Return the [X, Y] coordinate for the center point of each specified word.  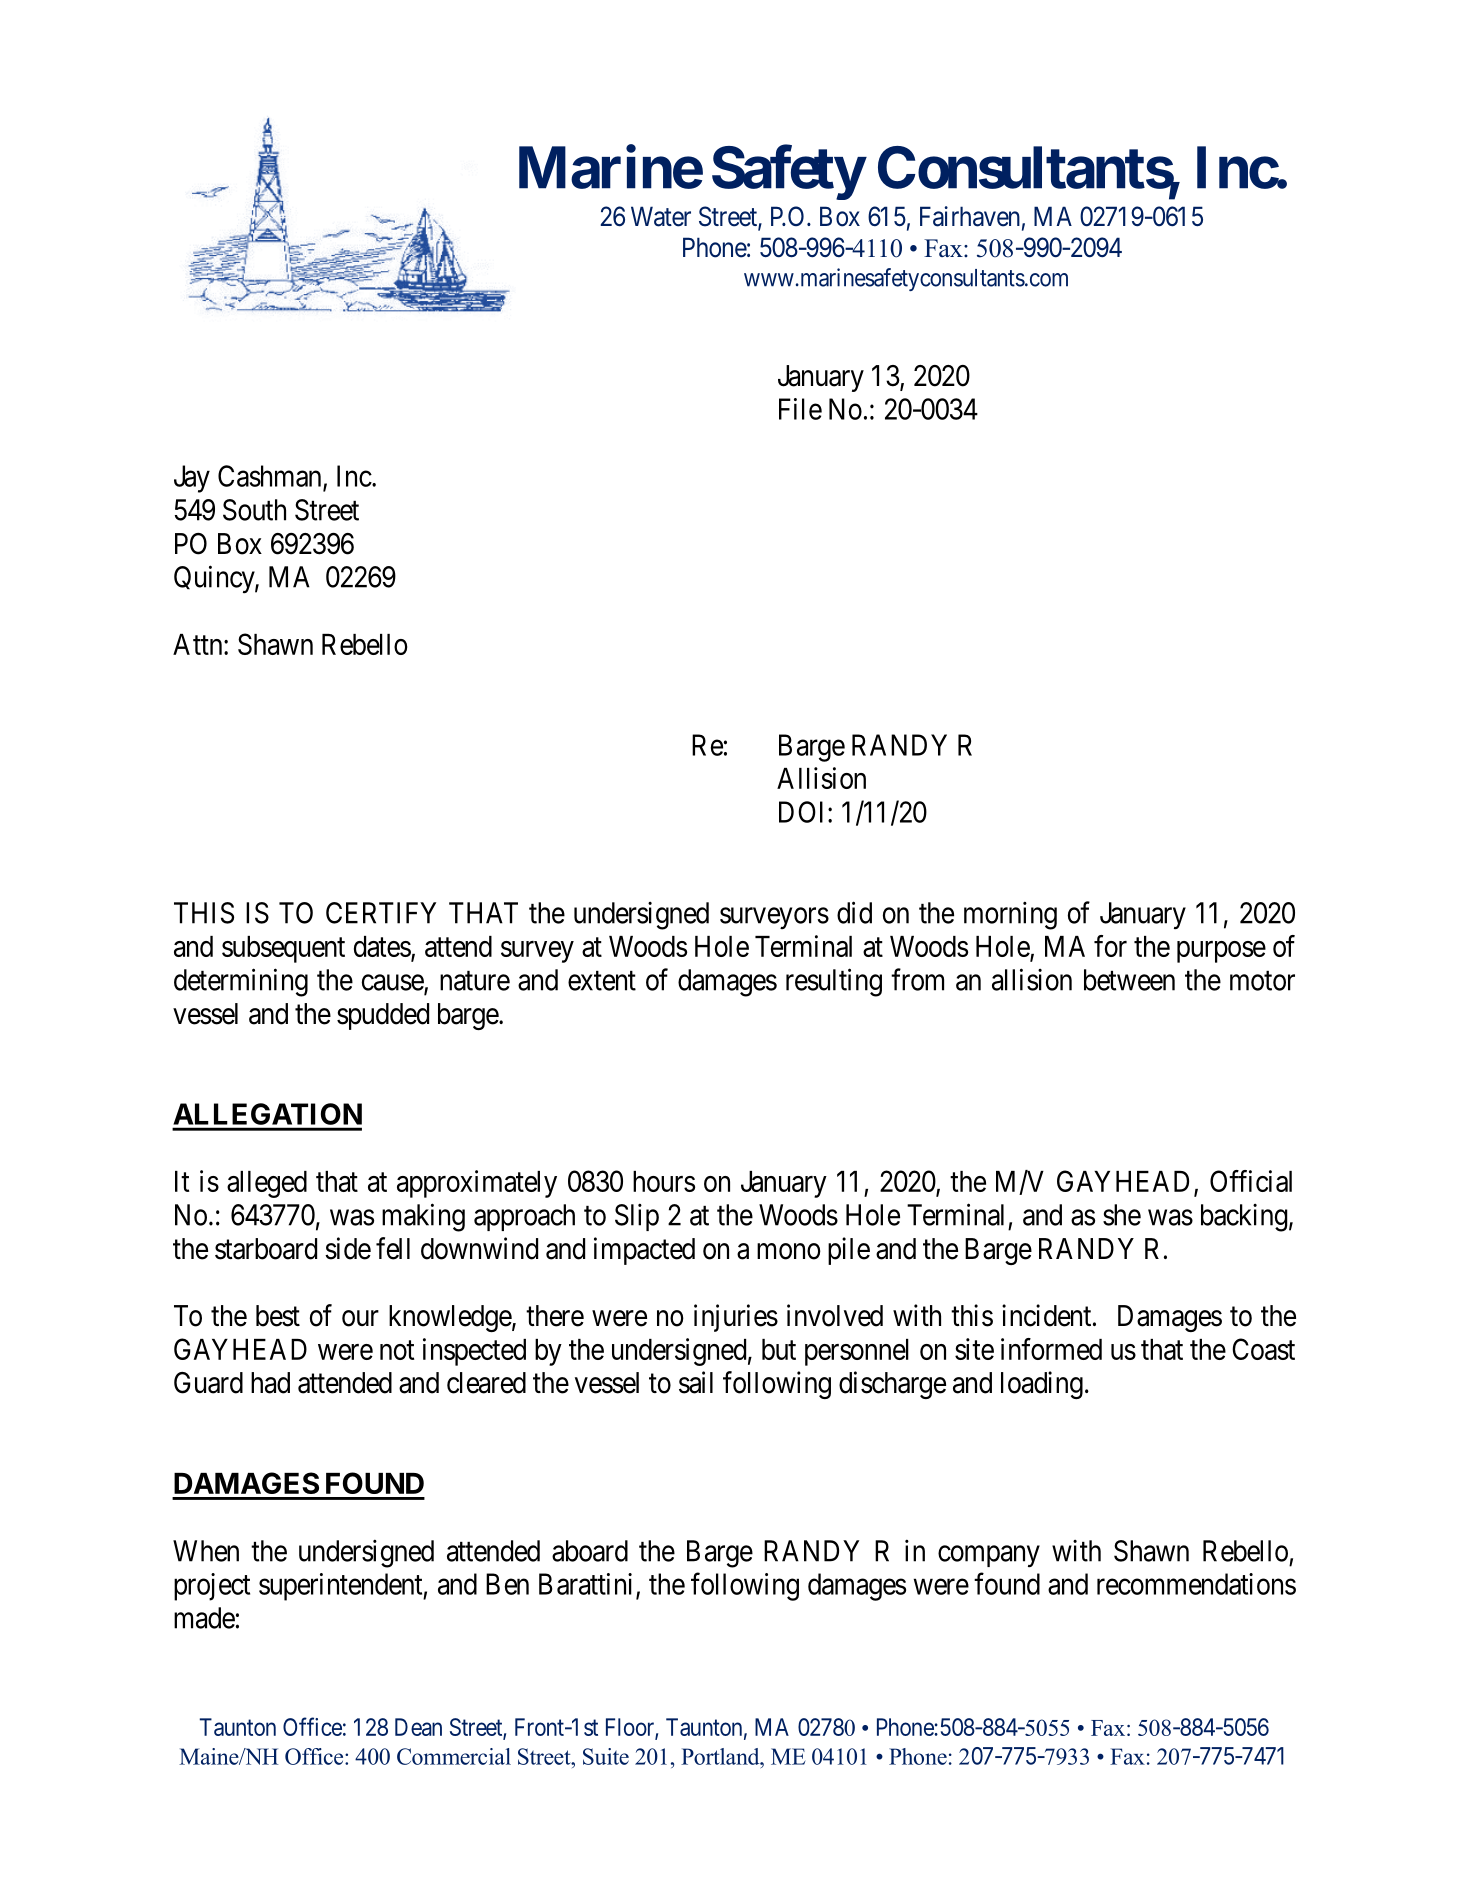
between [1129, 980]
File [800, 409]
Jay [192, 479]
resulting [834, 982]
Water [661, 216]
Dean [418, 1727]
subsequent [283, 949]
